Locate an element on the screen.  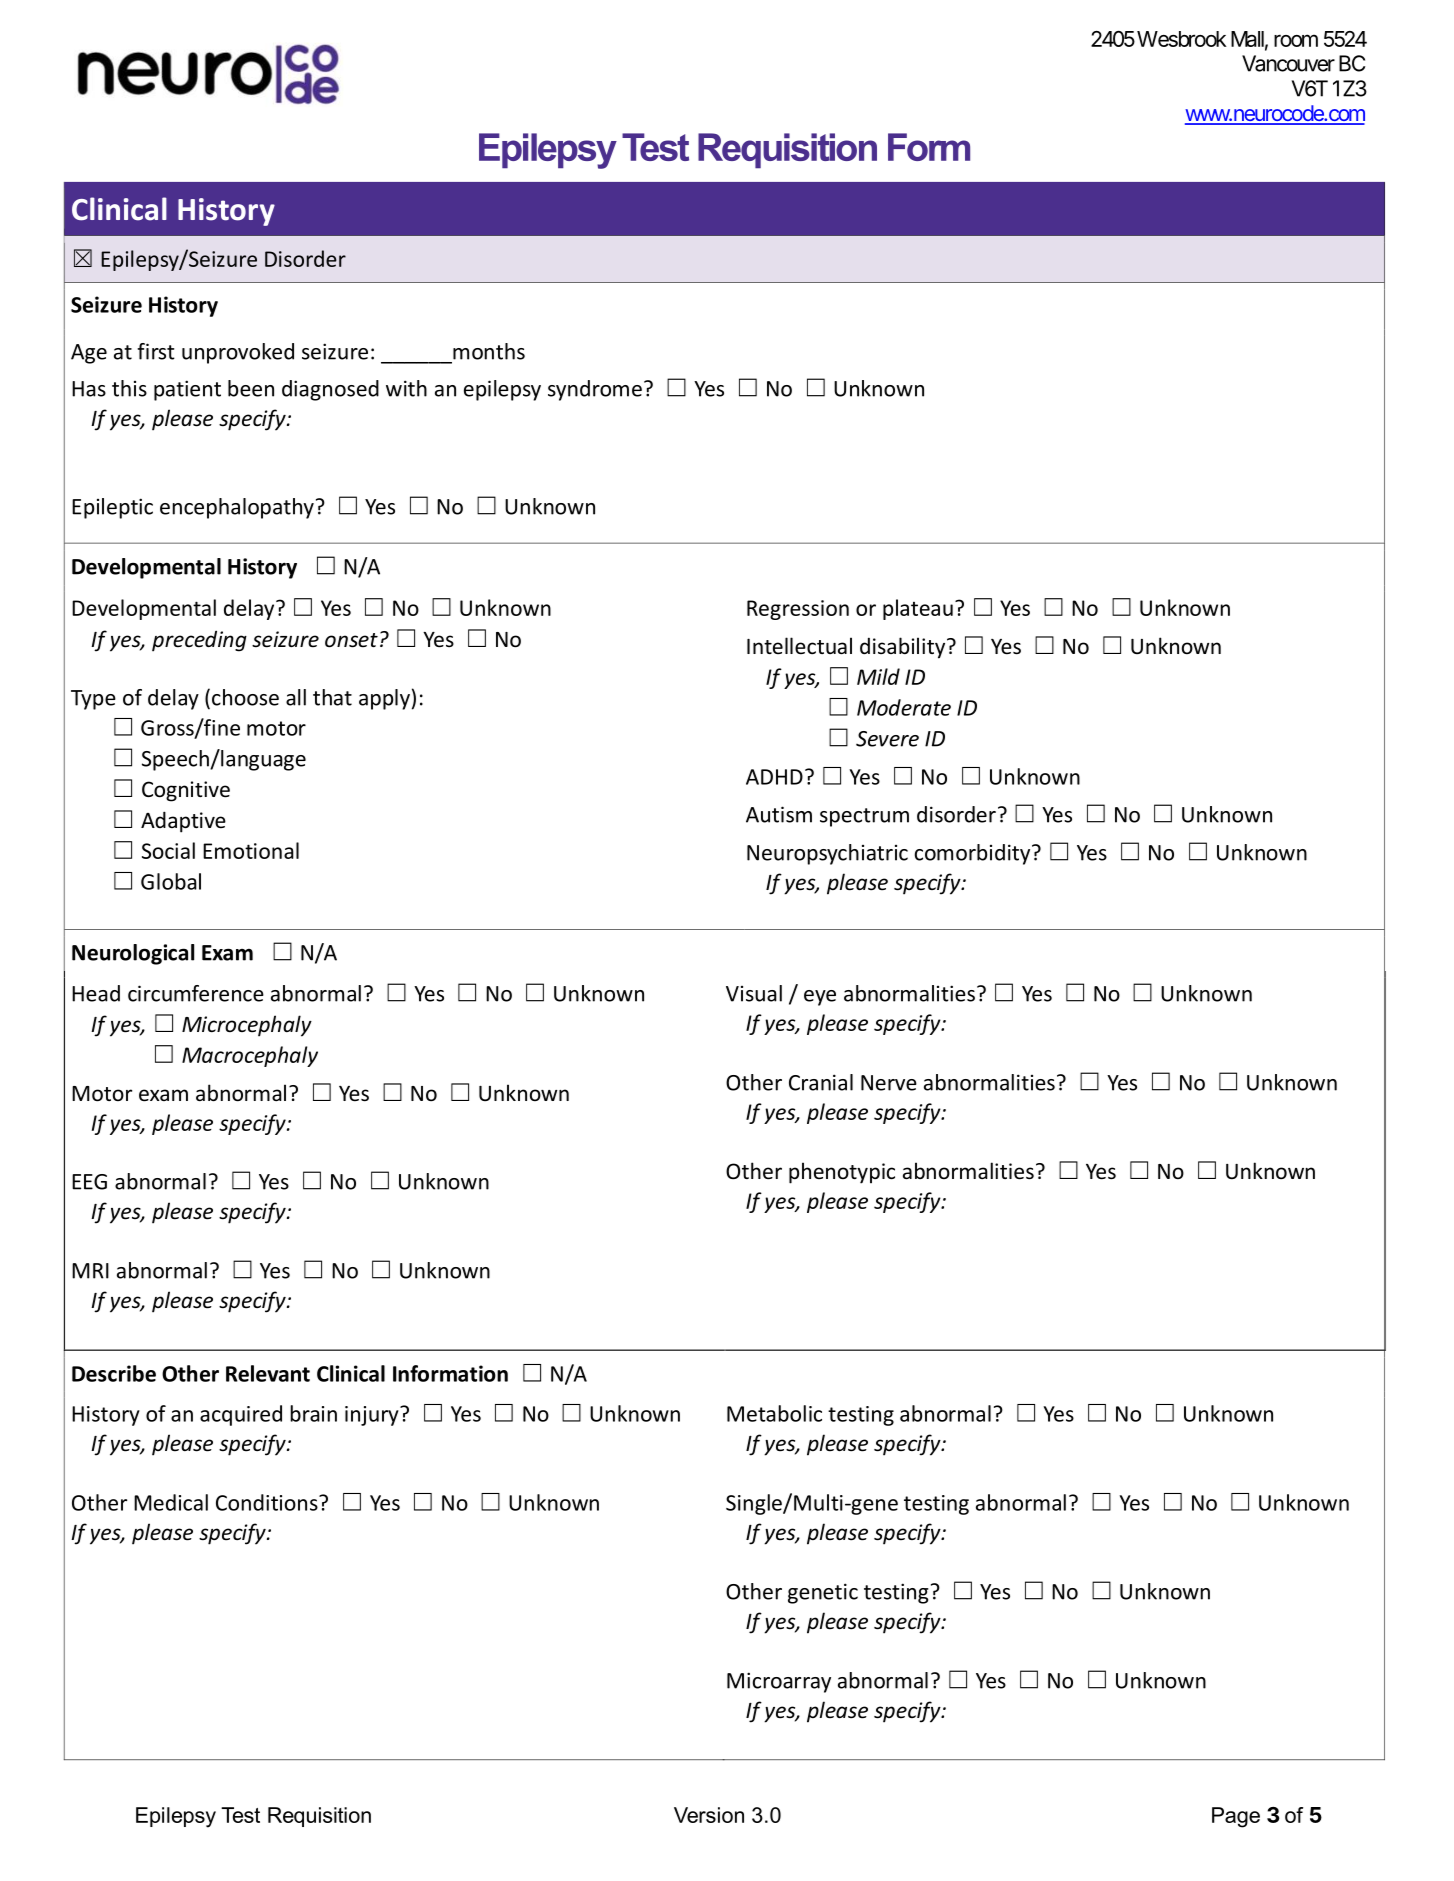
syndrome is located at coordinates (595, 390).
